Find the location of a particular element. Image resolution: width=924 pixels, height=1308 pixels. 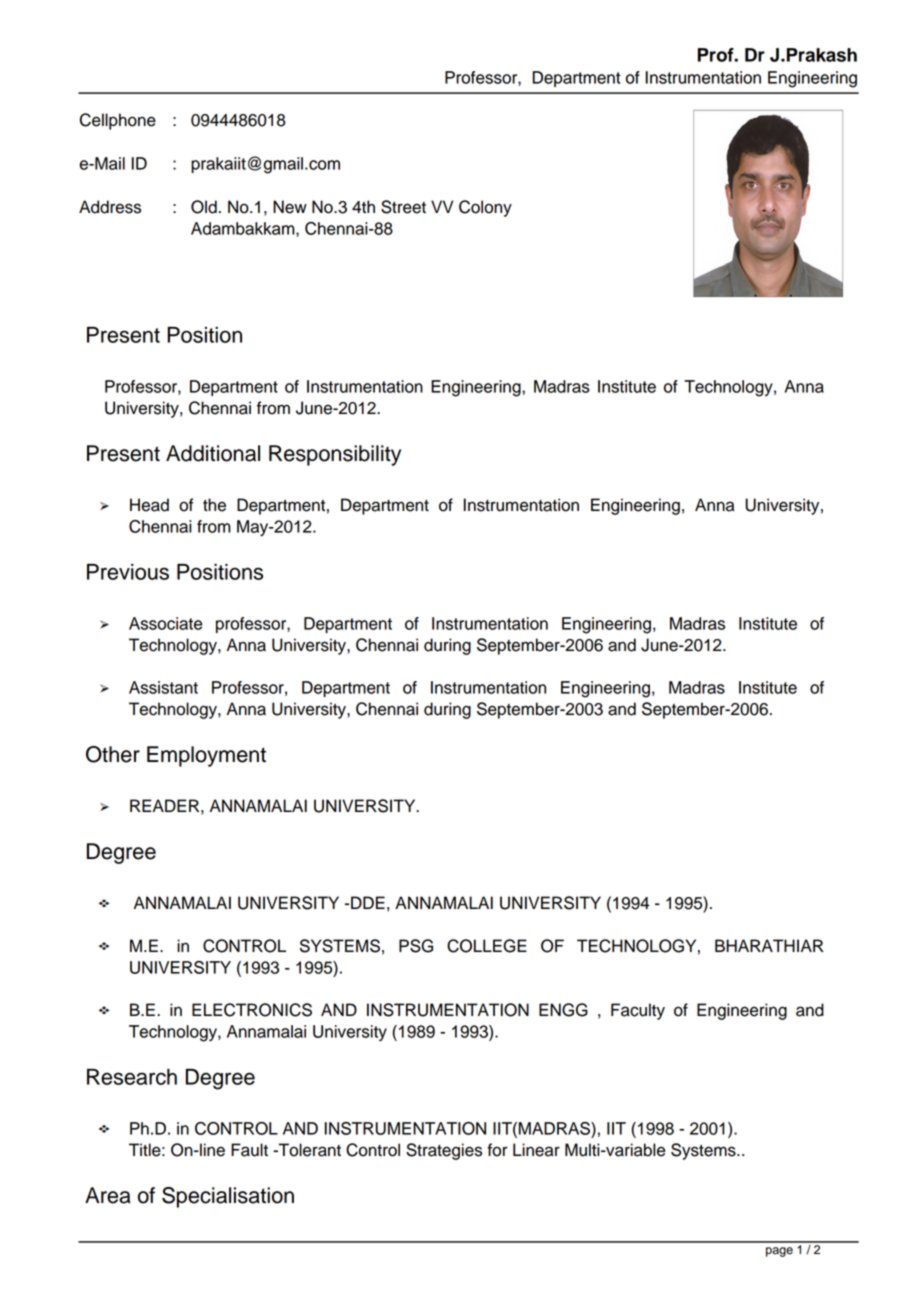

Street is located at coordinates (403, 207).
